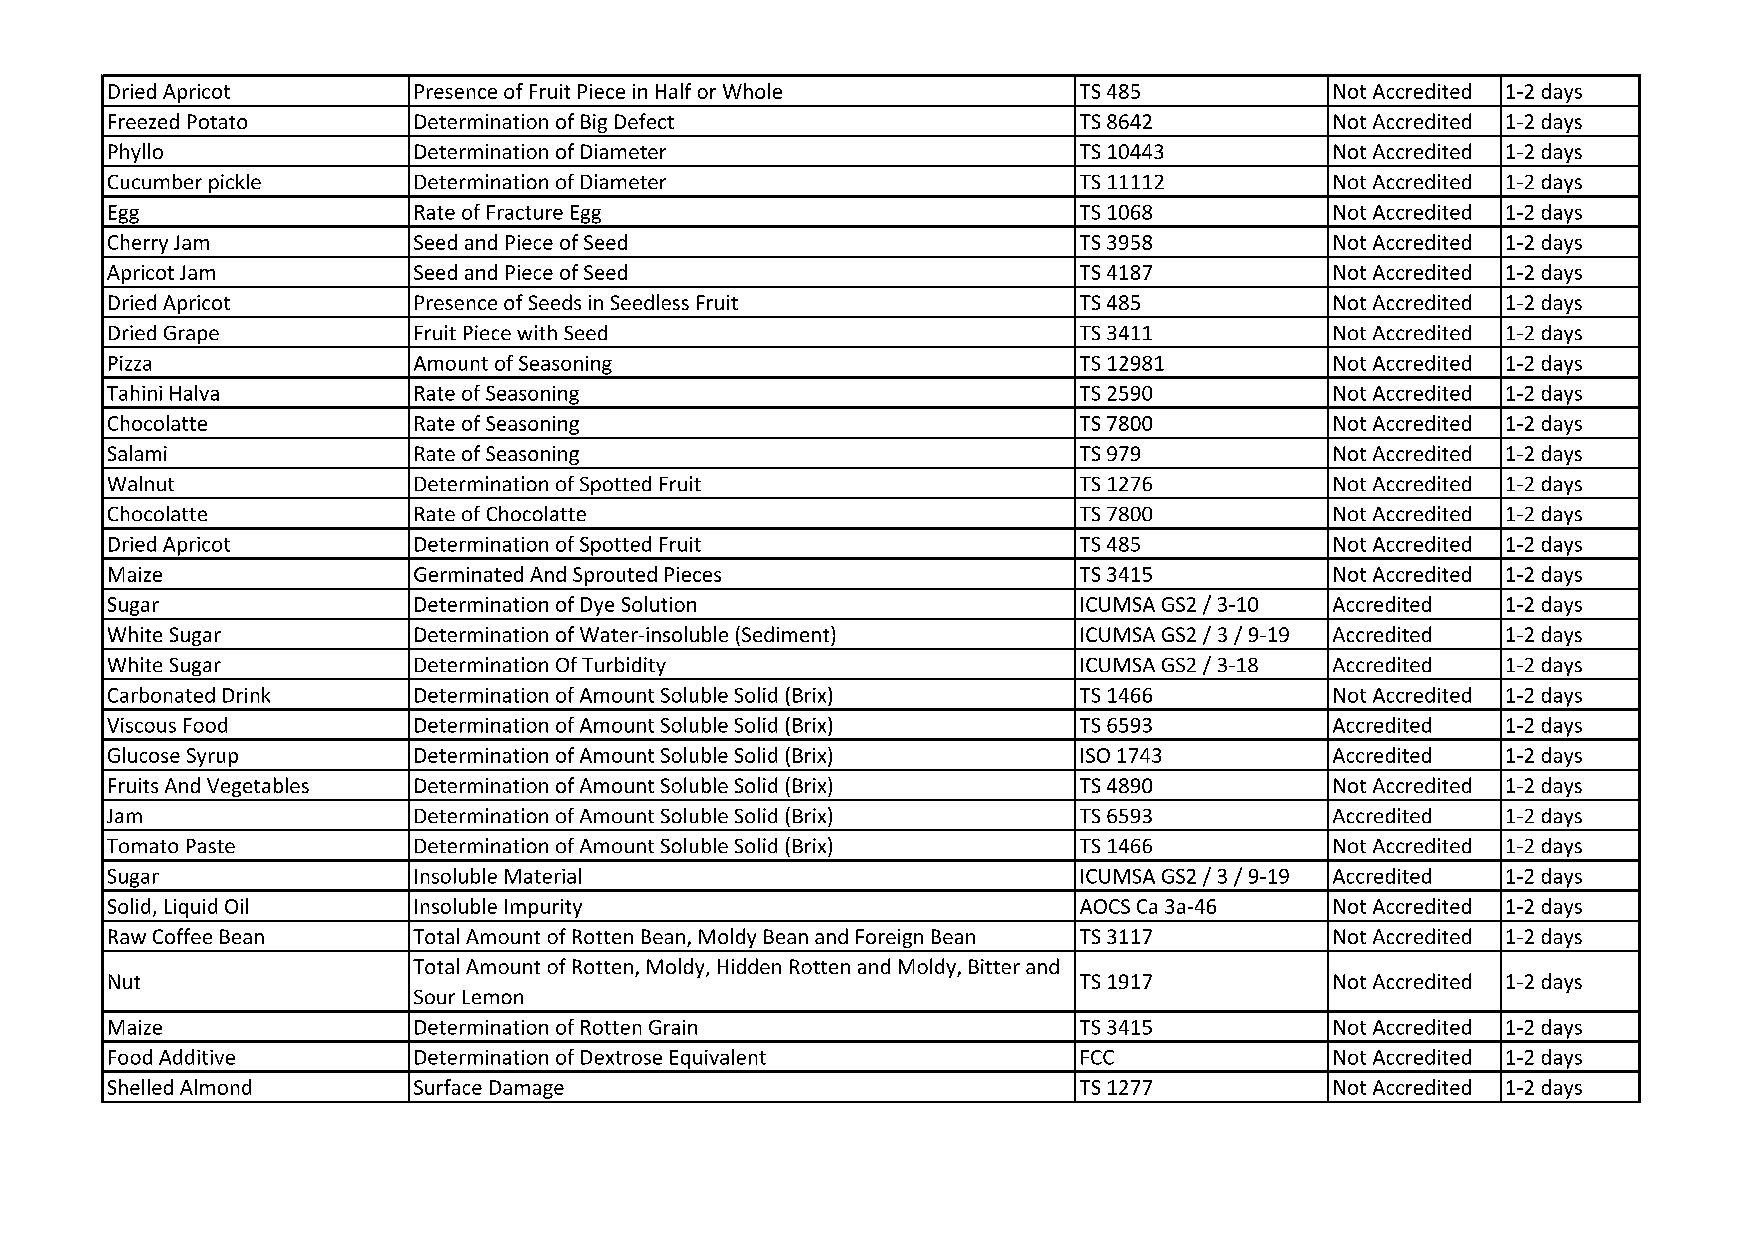 The image size is (1749, 1237). What do you see at coordinates (644, 121) in the document?
I see `Defect` at bounding box center [644, 121].
